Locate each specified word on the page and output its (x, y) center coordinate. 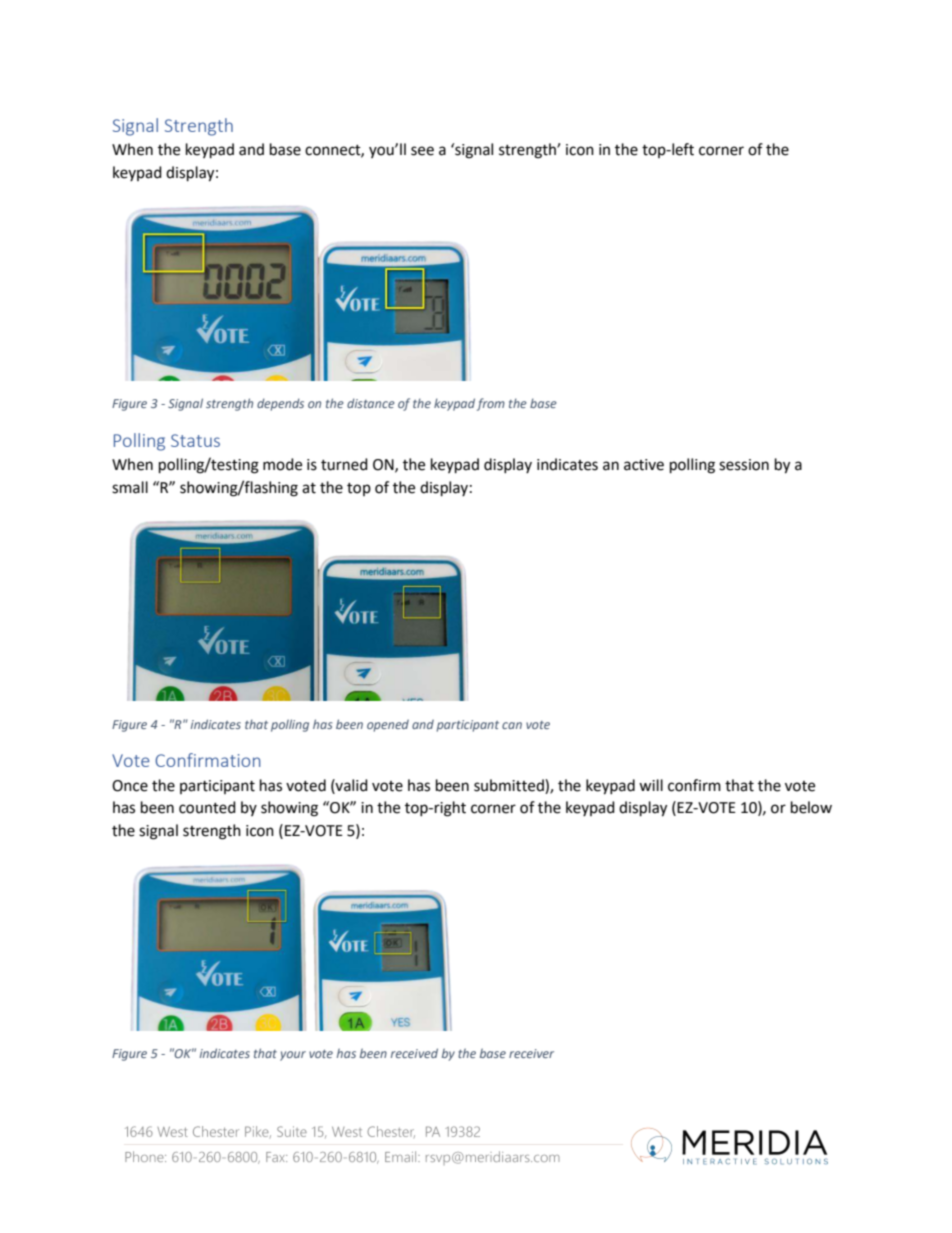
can (512, 725)
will (651, 785)
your (293, 1056)
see (422, 151)
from (491, 404)
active (644, 465)
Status (195, 440)
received (414, 1053)
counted (207, 807)
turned (344, 464)
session (744, 465)
